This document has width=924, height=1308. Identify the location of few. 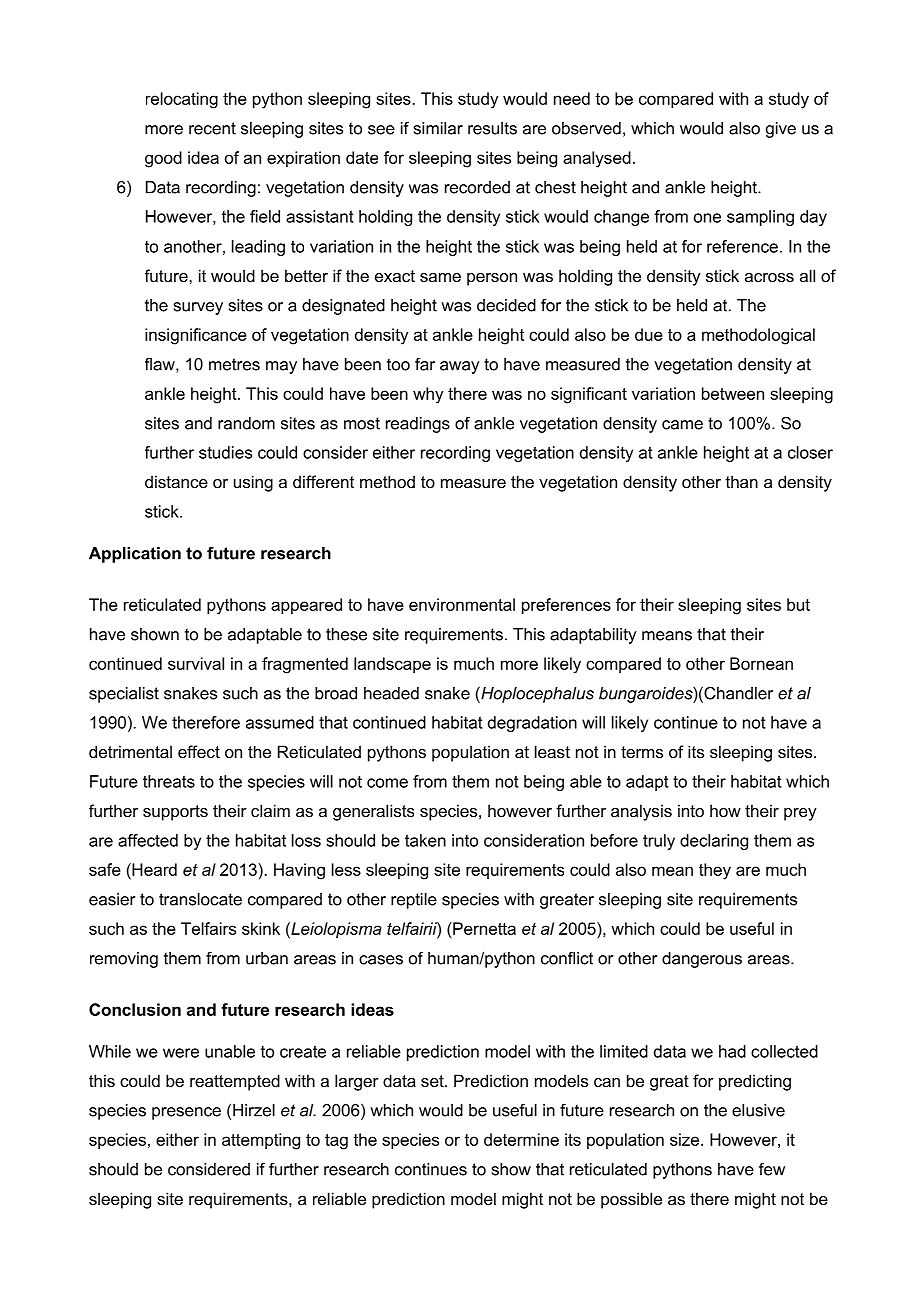
(772, 1169).
